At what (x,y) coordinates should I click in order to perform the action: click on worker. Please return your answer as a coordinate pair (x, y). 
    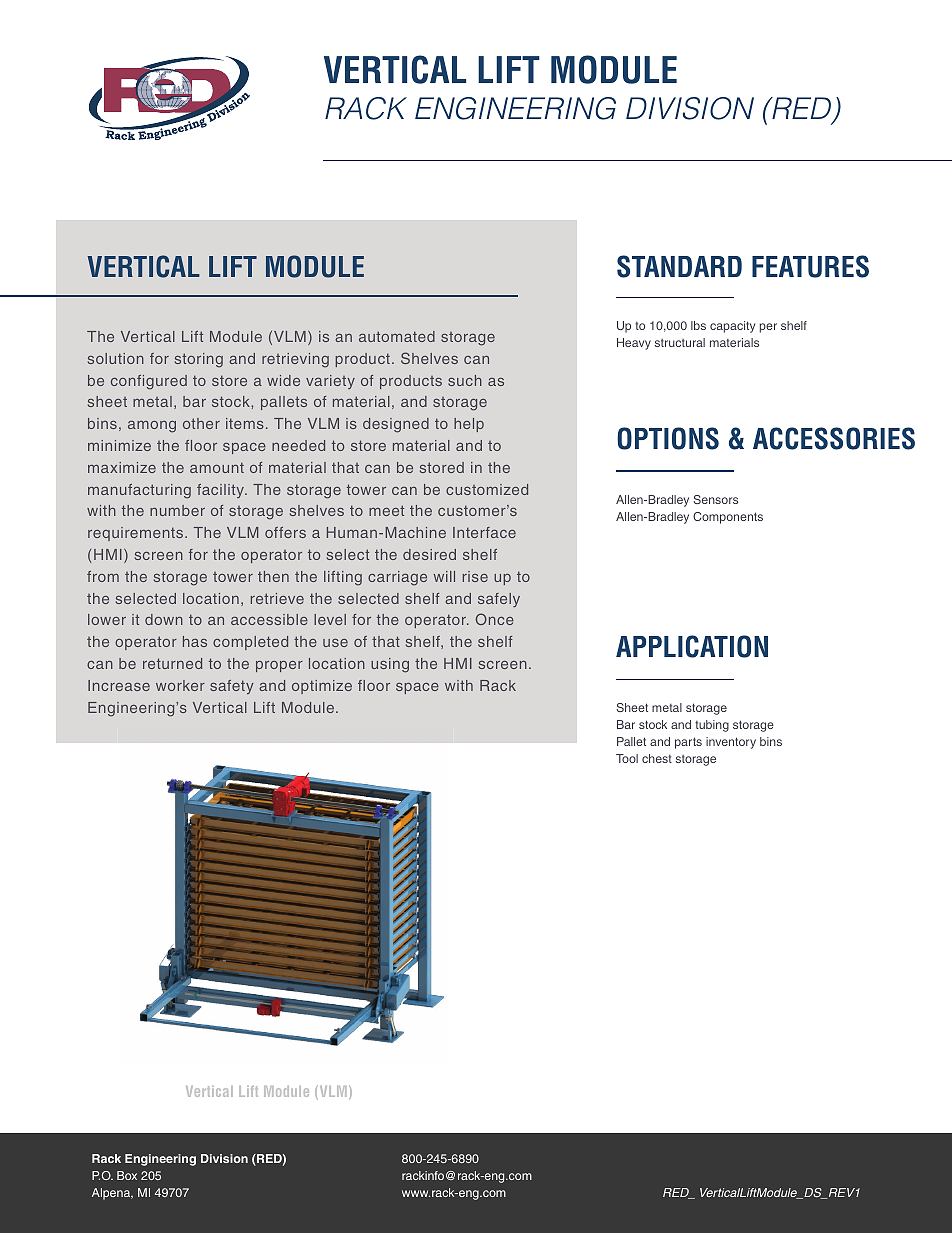
    Looking at the image, I should click on (180, 685).
